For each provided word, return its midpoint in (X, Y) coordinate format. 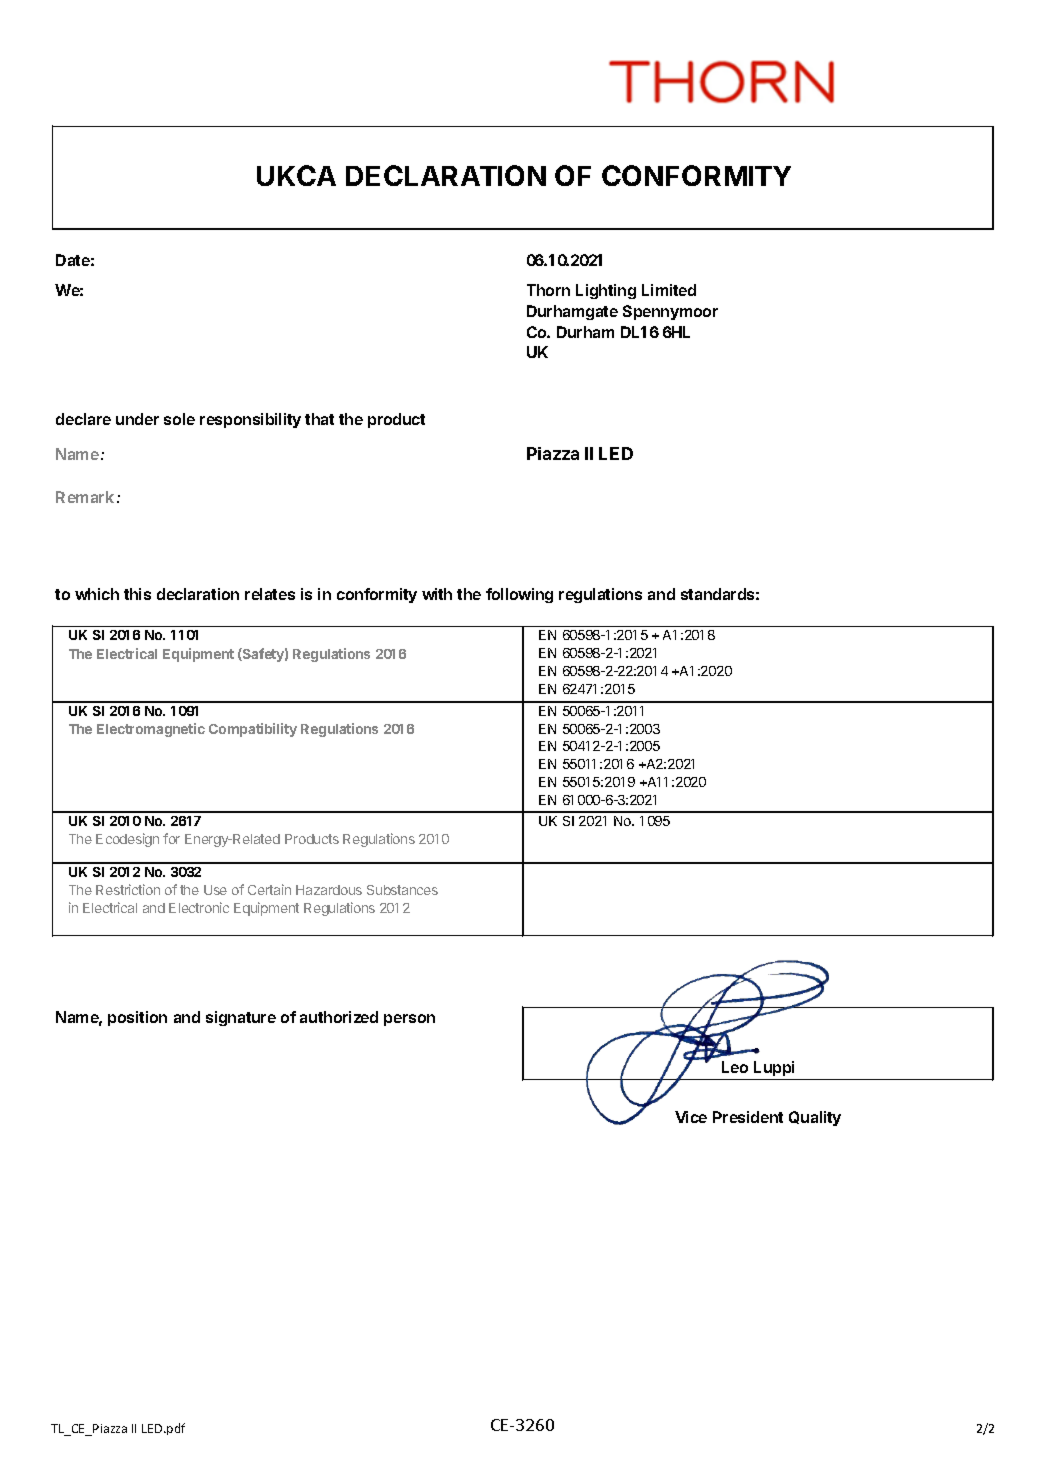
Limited (669, 290)
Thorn (548, 290)
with (437, 594)
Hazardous (329, 890)
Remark (85, 497)
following (519, 595)
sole (179, 419)
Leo (735, 1067)
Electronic (199, 907)
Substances (402, 890)
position (137, 1018)
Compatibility (253, 730)
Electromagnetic (151, 730)
